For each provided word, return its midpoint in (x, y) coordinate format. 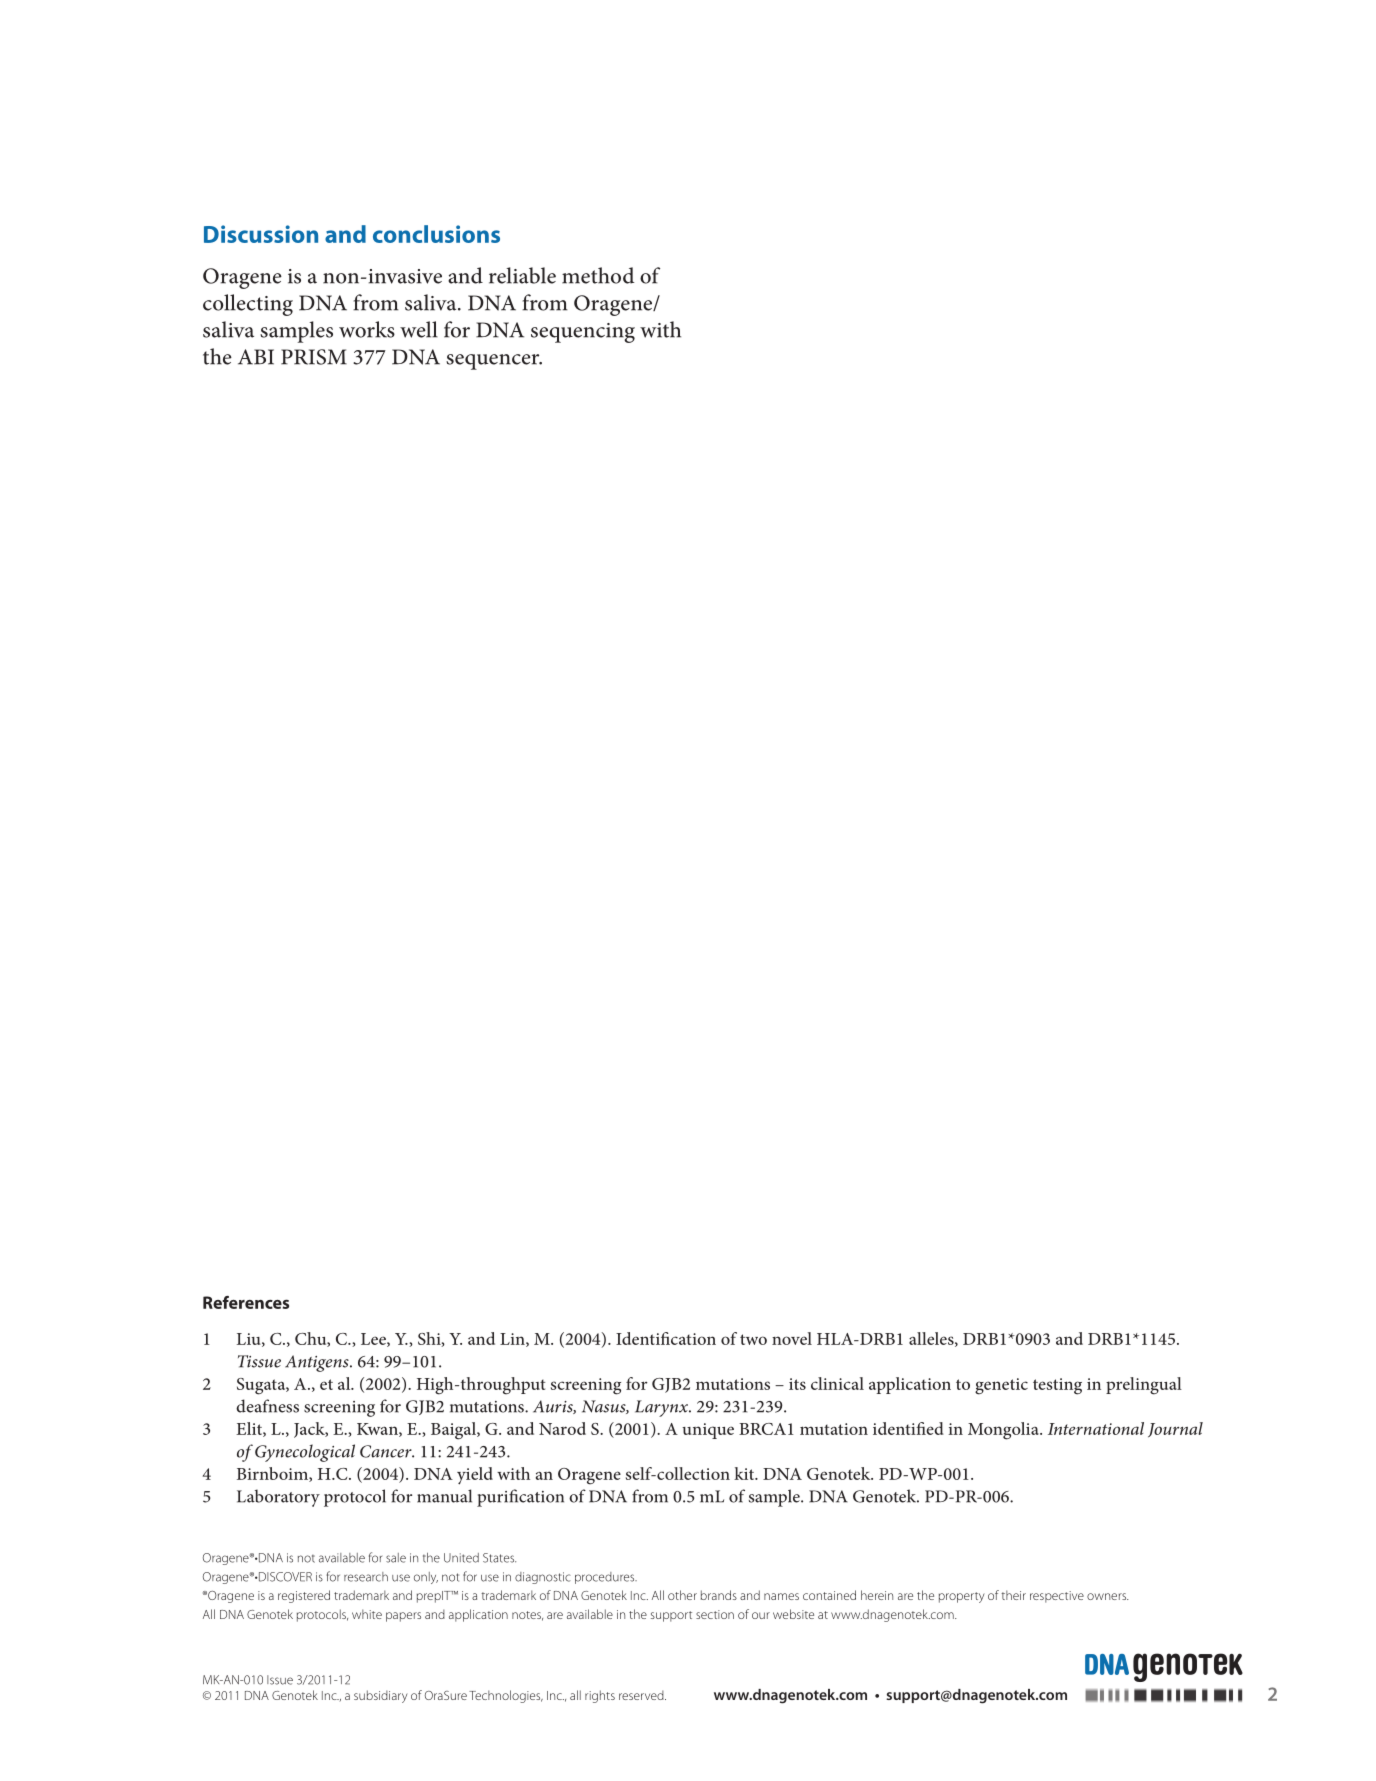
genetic (1001, 1386)
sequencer (494, 362)
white (367, 1614)
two (753, 1339)
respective (1057, 1597)
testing (1057, 1386)
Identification (666, 1338)
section (715, 1614)
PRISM (314, 357)
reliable (522, 275)
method (598, 275)
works (367, 329)
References (246, 1302)
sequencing (583, 333)
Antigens (318, 1363)
